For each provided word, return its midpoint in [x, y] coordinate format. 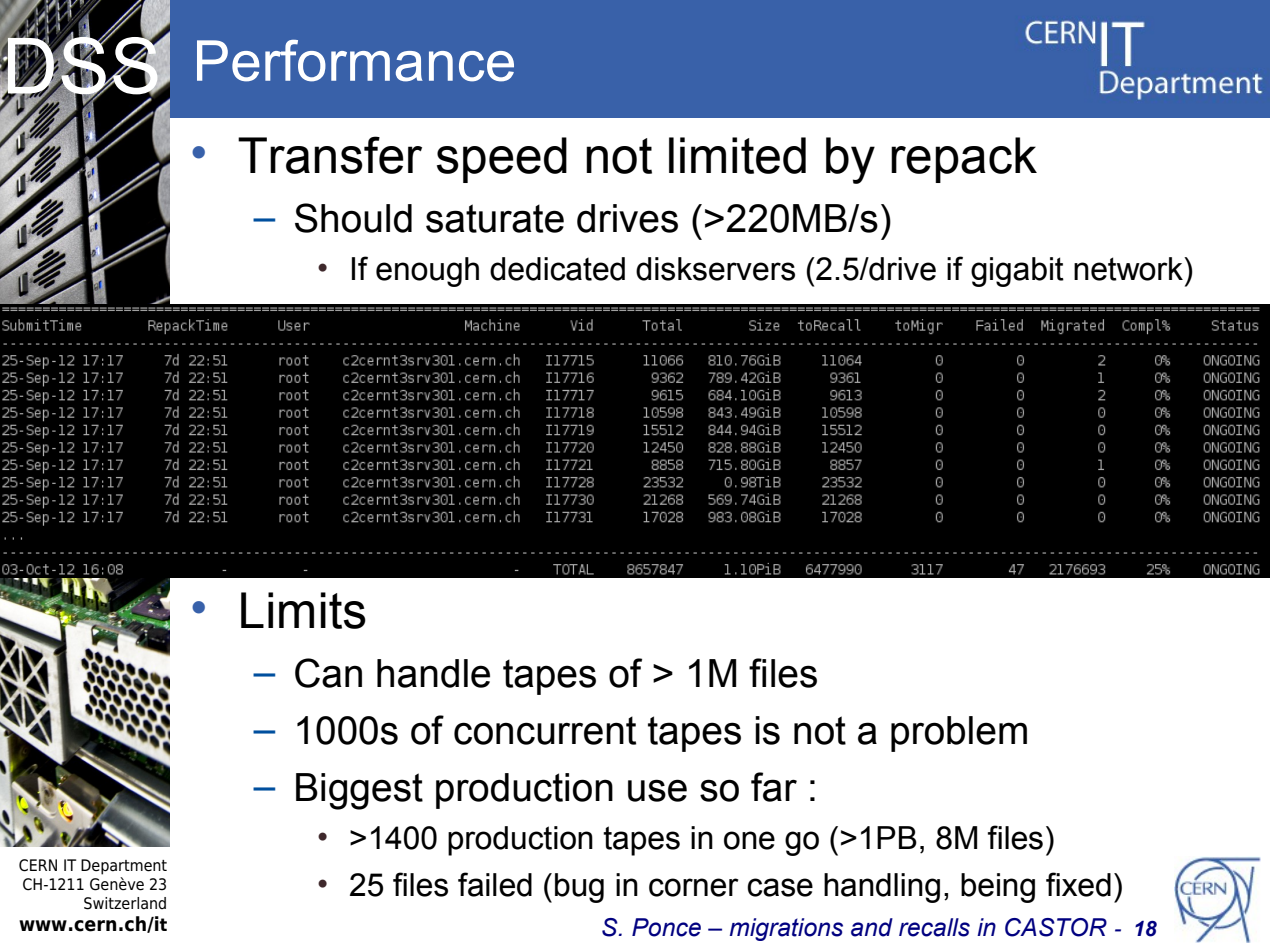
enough [427, 272]
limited [737, 155]
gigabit [1017, 272]
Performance [355, 61]
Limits [303, 610]
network [1129, 269]
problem [959, 734]
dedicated [557, 269]
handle [433, 673]
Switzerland [125, 903]
